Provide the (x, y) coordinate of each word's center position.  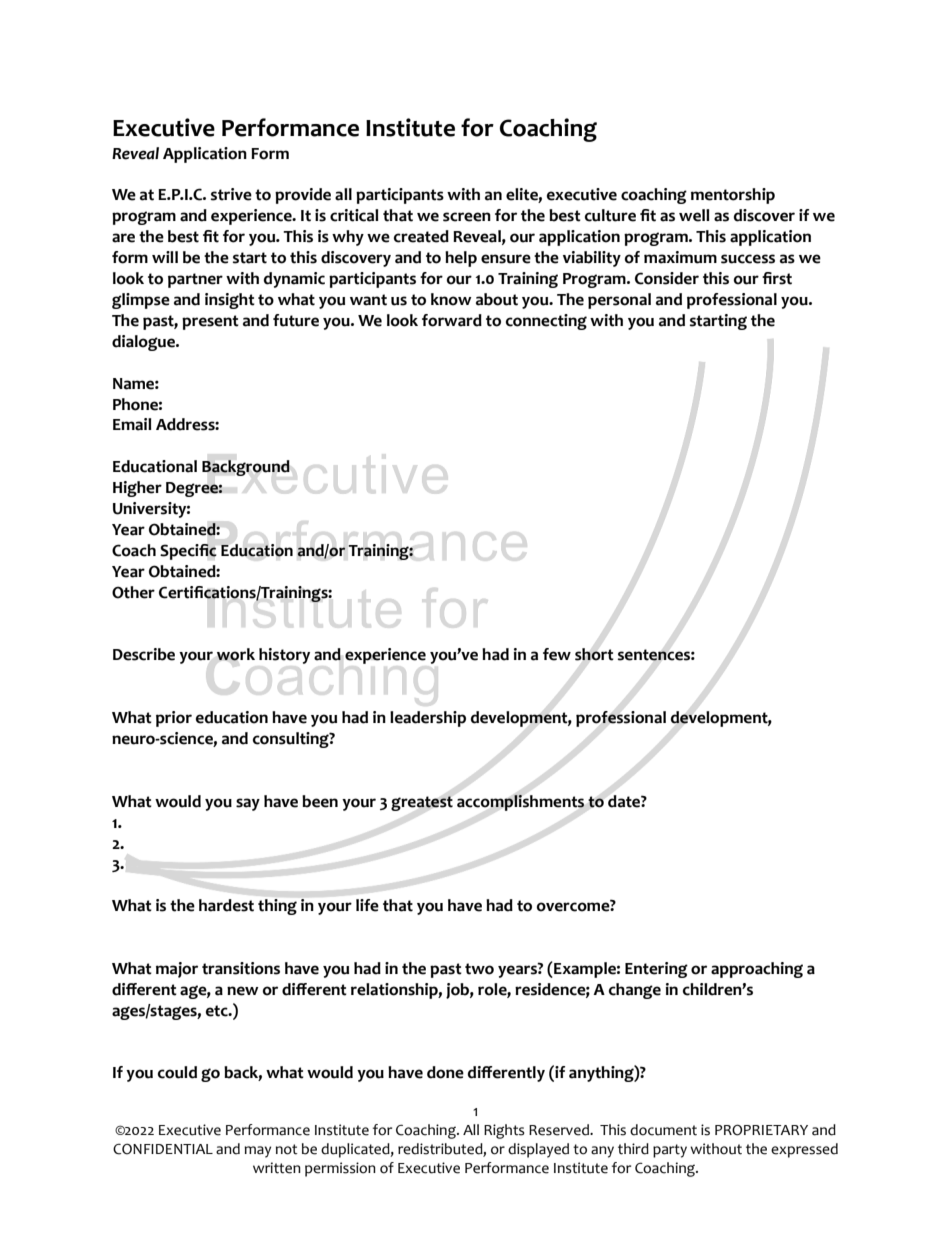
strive (231, 194)
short (594, 654)
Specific (188, 552)
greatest (422, 803)
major (177, 970)
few (557, 654)
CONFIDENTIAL (163, 1149)
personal (619, 301)
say (248, 804)
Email (132, 424)
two (479, 969)
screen (467, 217)
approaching (757, 970)
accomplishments (521, 803)
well (694, 215)
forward (452, 320)
